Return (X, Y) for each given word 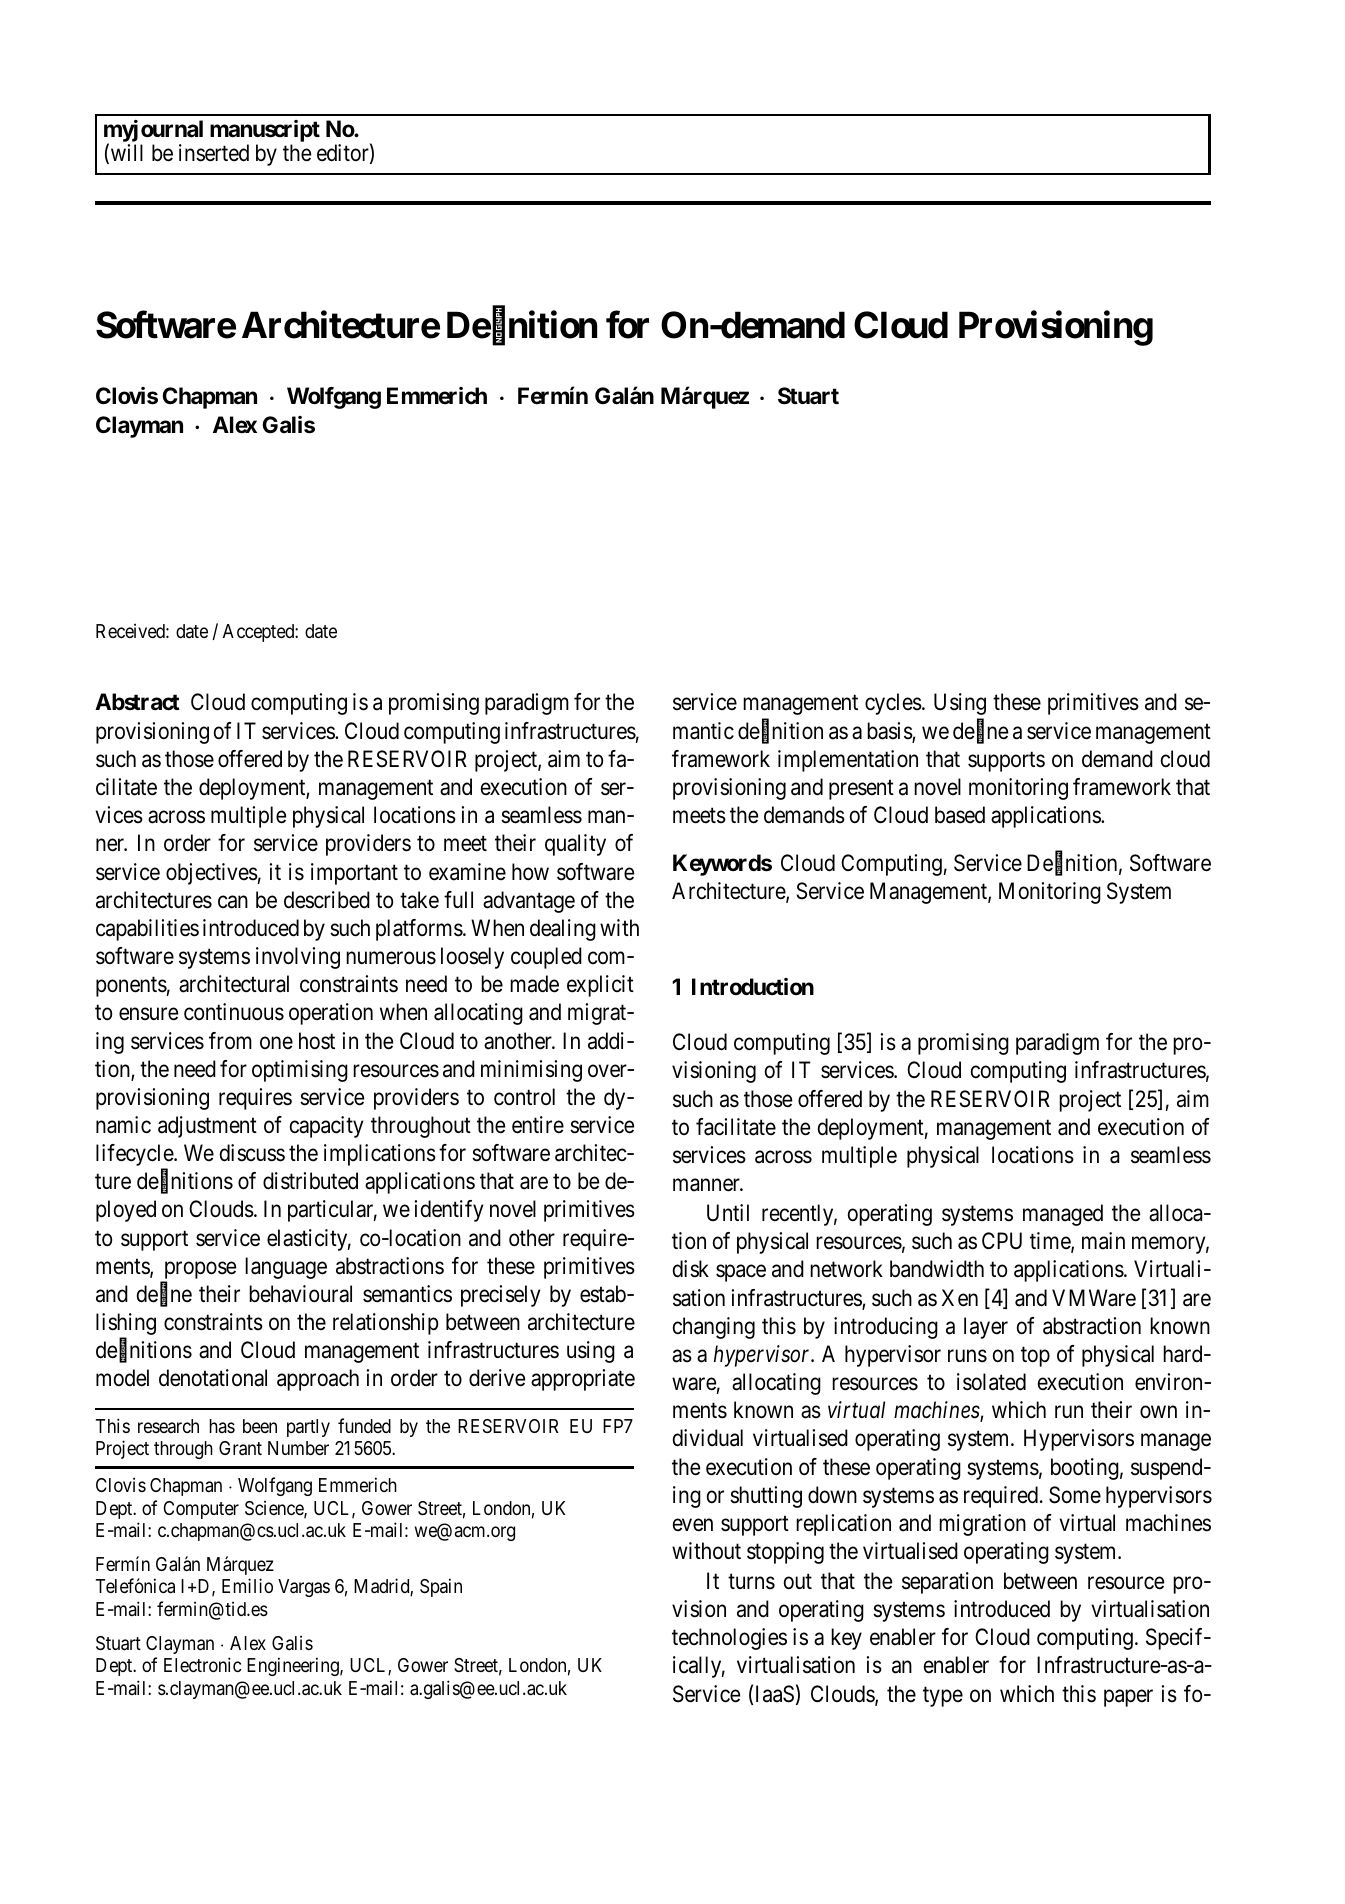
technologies (729, 1639)
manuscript (265, 132)
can (233, 902)
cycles (893, 704)
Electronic (202, 1664)
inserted (214, 153)
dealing (563, 930)
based (960, 815)
